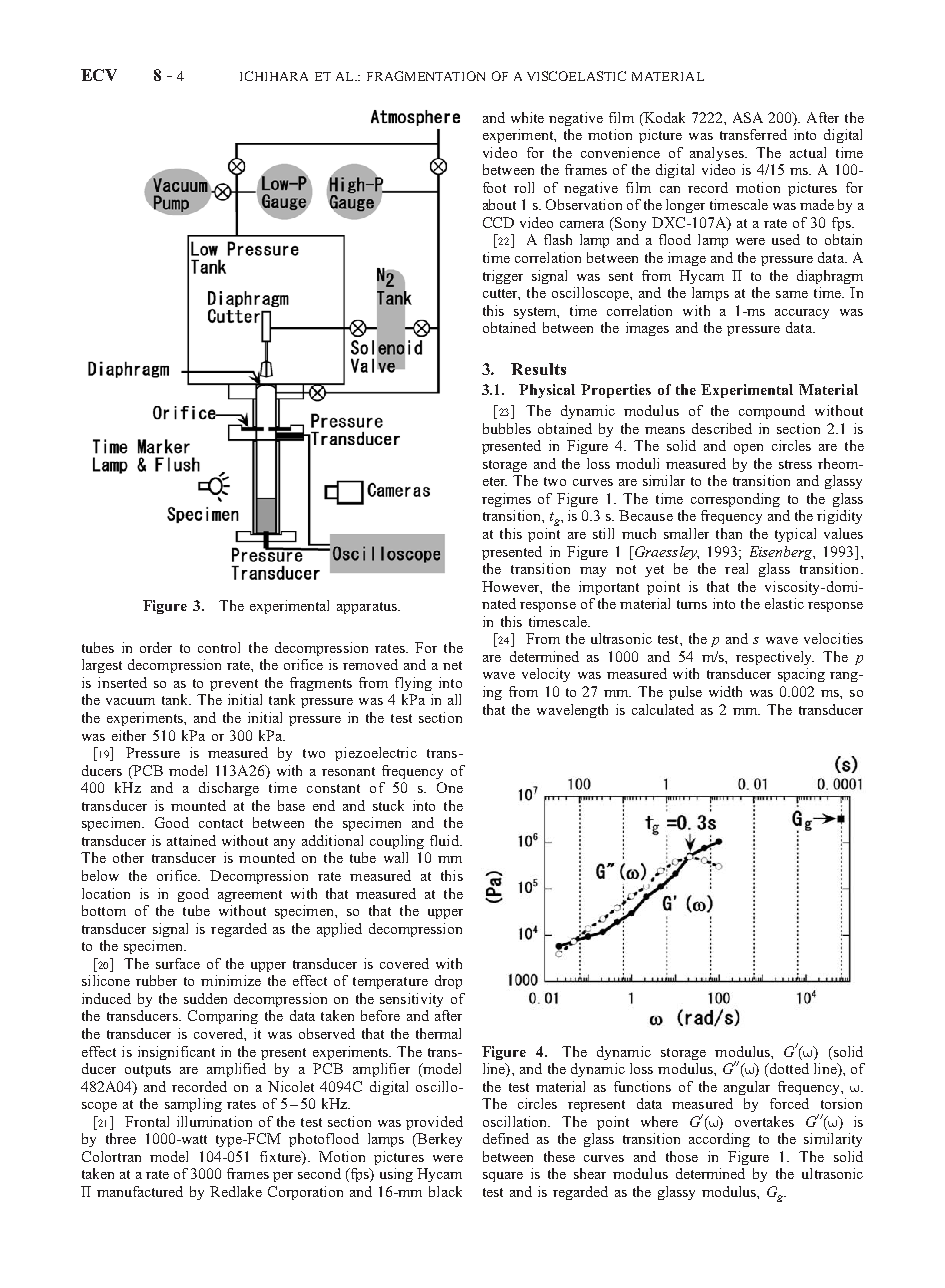  What do you see at coordinates (426, 76) in the screenshot?
I see `FRAGMENTATION` at bounding box center [426, 76].
